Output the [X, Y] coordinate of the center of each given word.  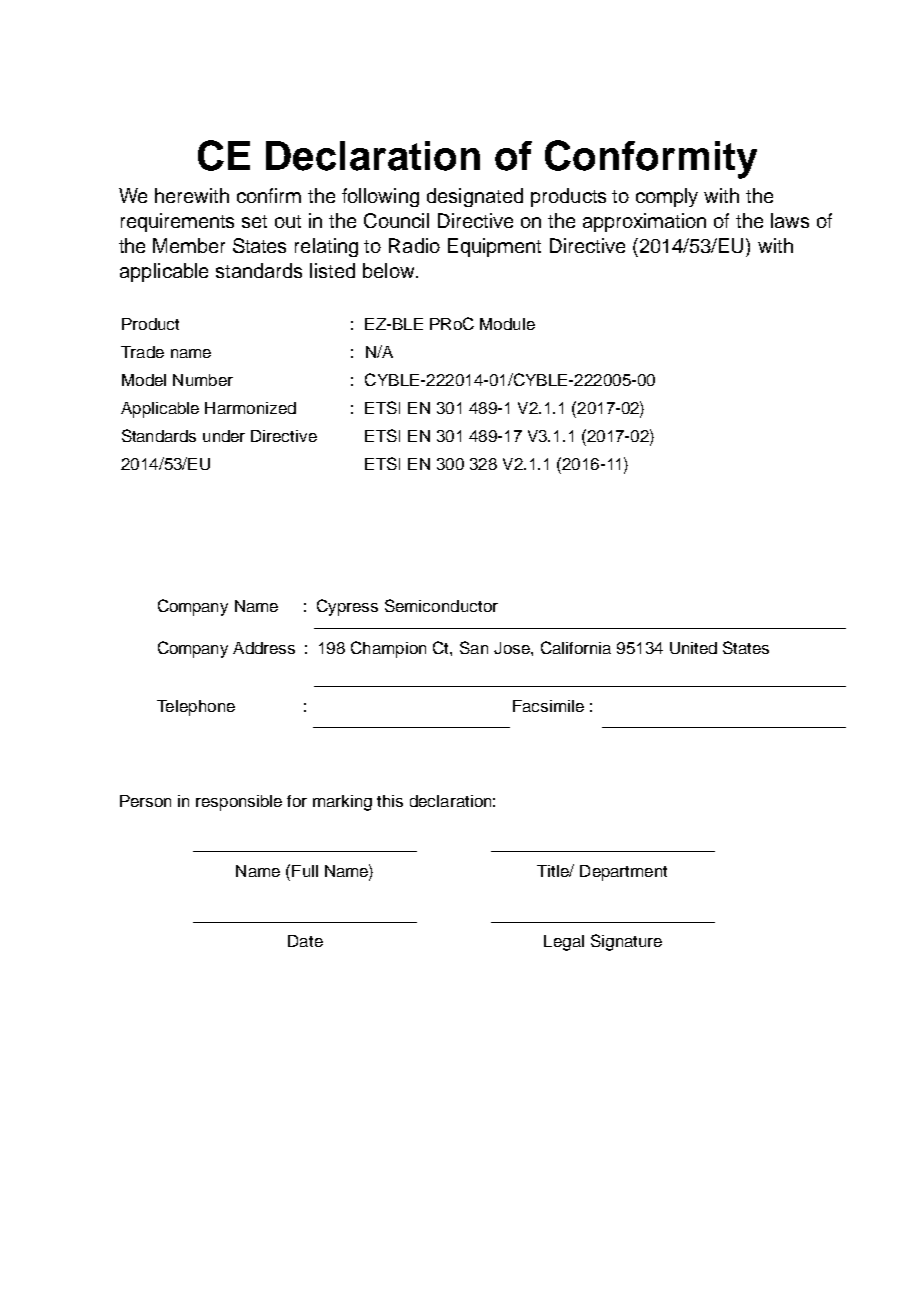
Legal [564, 943]
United [693, 648]
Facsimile [548, 706]
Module [507, 324]
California [576, 647]
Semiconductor [441, 605]
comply [667, 197]
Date [305, 941]
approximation [644, 222]
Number [203, 380]
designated [475, 197]
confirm [269, 195]
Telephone [196, 708]
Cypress [347, 607]
